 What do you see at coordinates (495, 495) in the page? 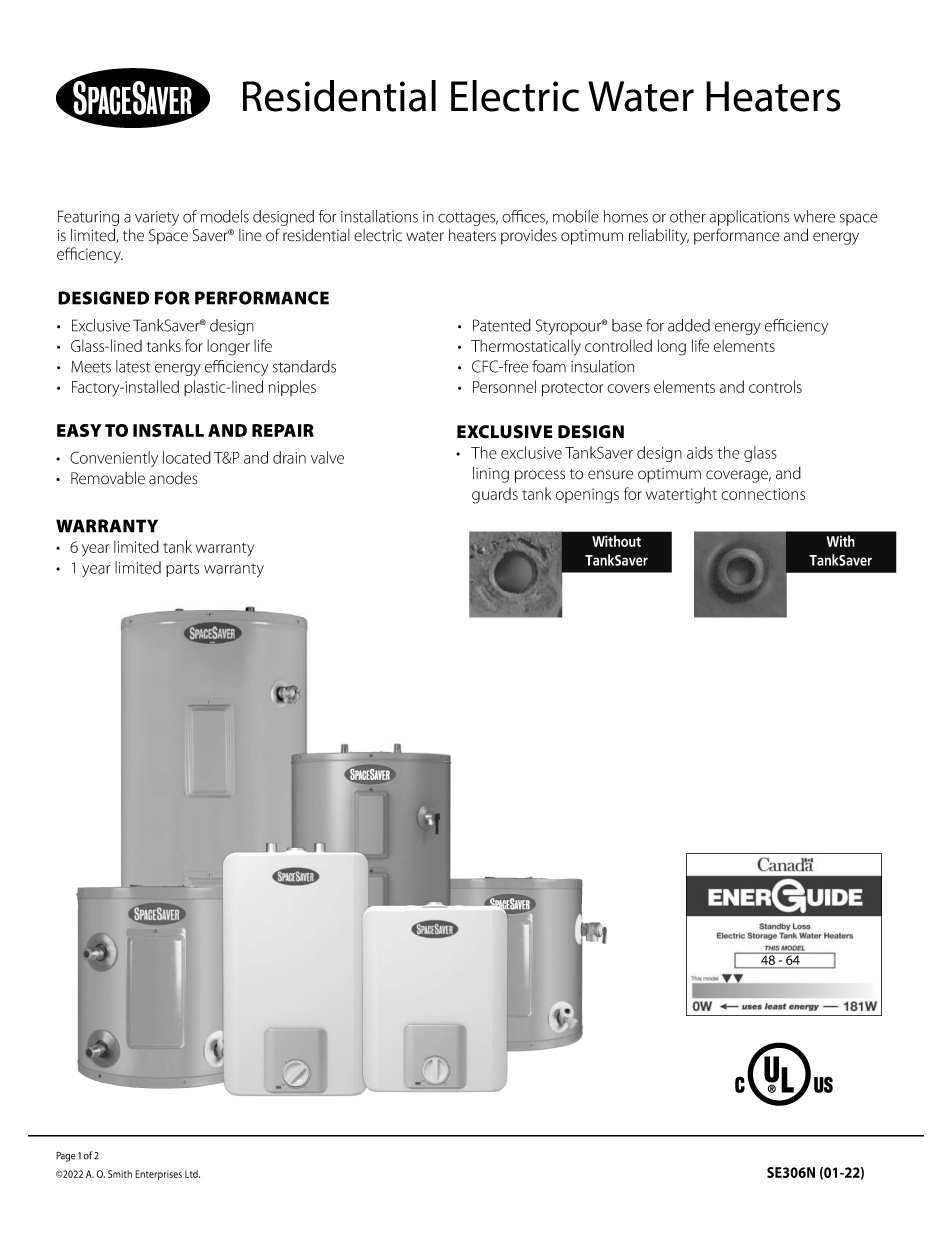
I see `guards` at bounding box center [495, 495].
